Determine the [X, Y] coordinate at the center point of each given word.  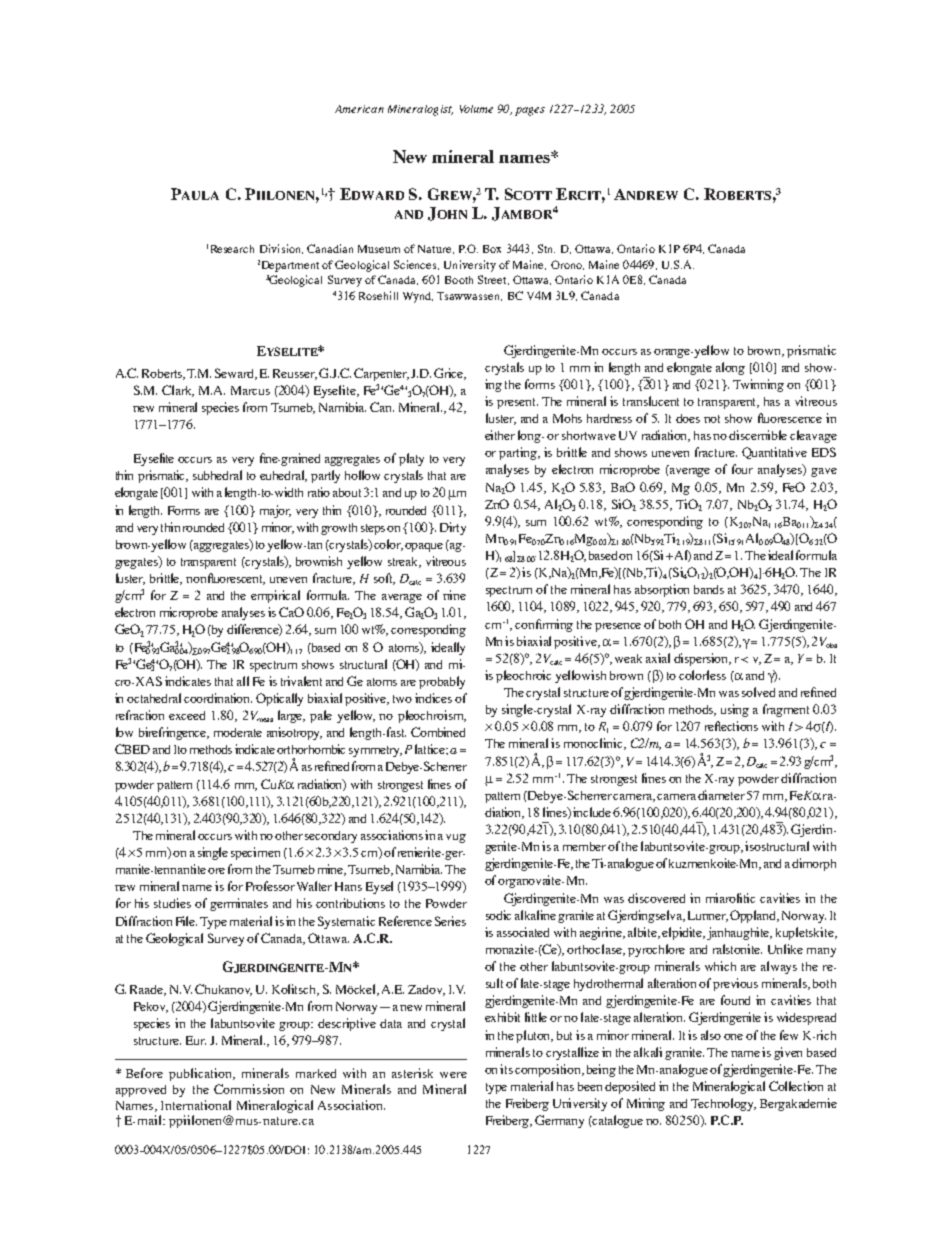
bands [709, 589]
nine [454, 595]
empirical [275, 596]
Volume [476, 109]
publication [201, 1074]
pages [530, 111]
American [359, 109]
